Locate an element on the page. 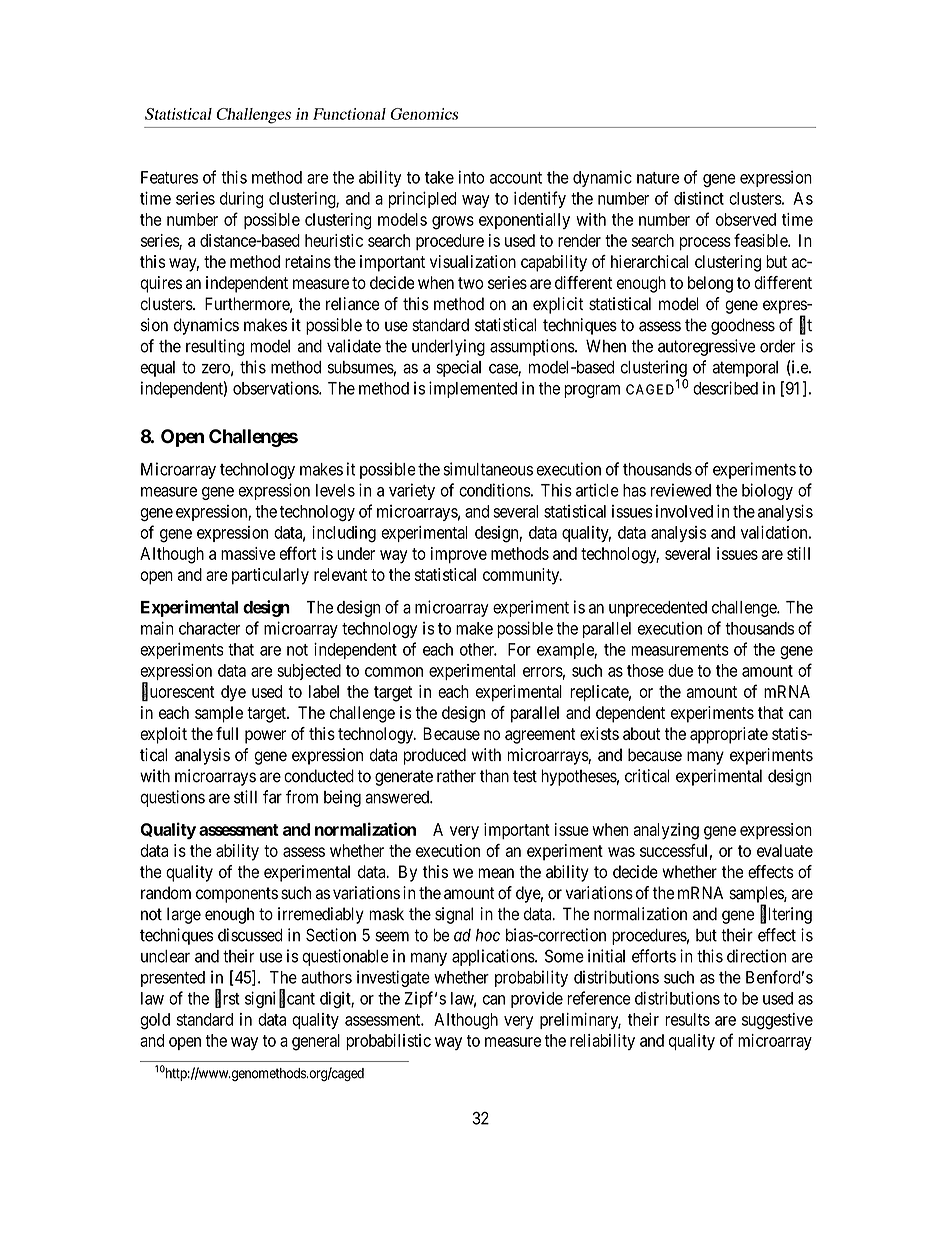 This image has width=952, height=1233. first is located at coordinates (227, 998).
